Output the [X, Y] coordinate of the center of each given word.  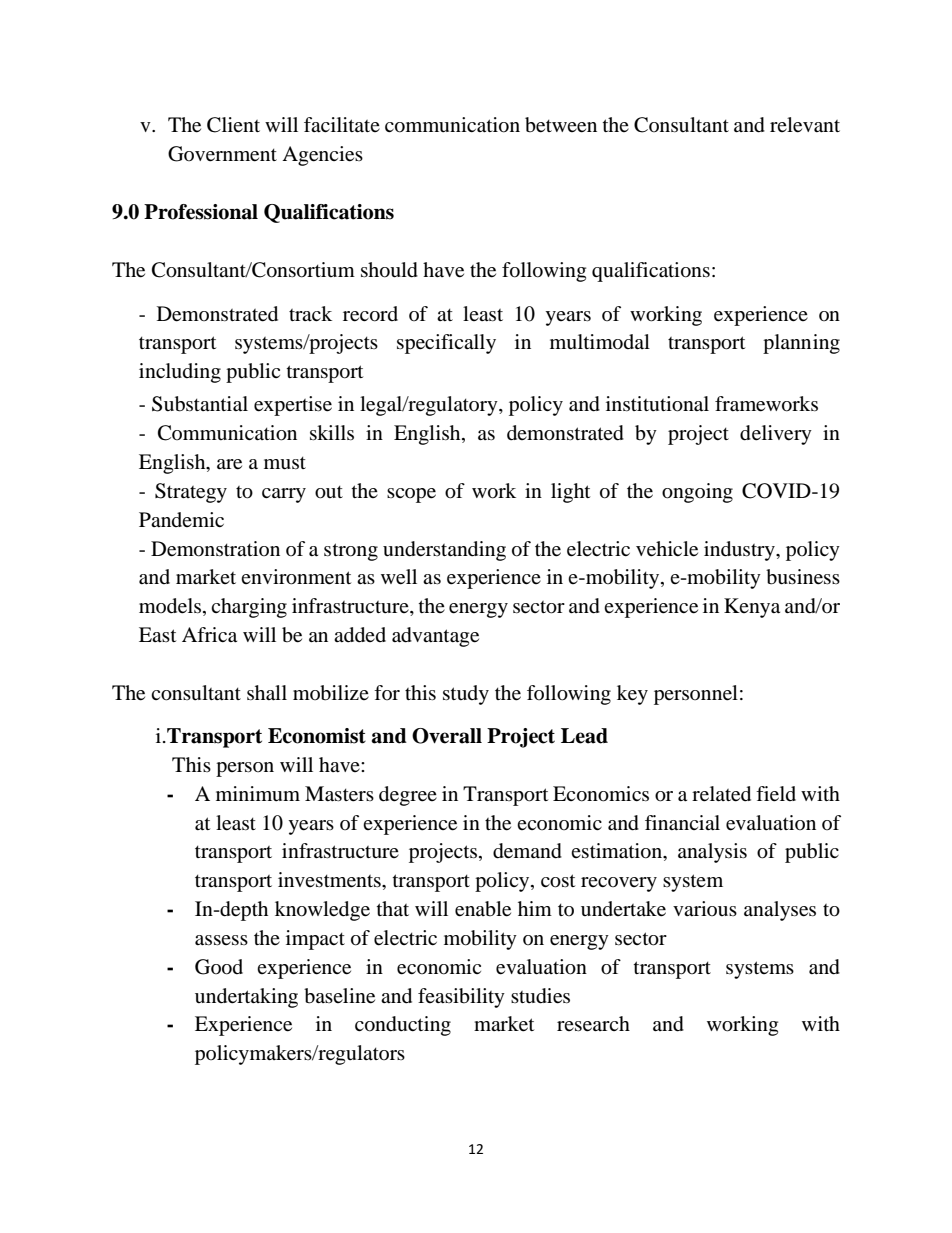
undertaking [246, 998]
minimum [258, 793]
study [466, 695]
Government [222, 154]
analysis [712, 853]
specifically [446, 344]
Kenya [752, 608]
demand [527, 851]
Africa [209, 635]
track [310, 313]
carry [284, 495]
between [561, 125]
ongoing [697, 493]
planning [801, 344]
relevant [805, 125]
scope [411, 495]
